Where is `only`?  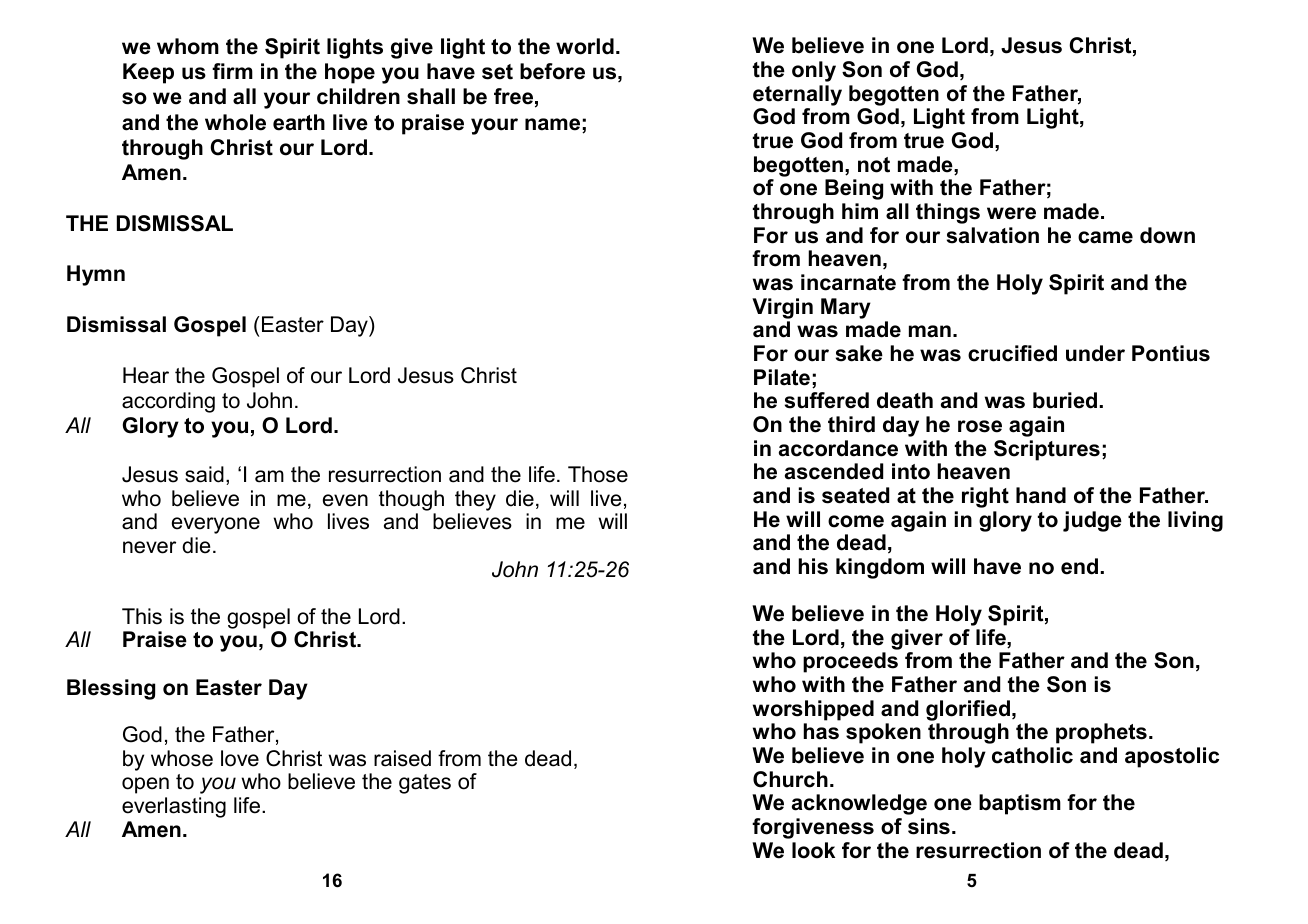 only is located at coordinates (814, 71).
